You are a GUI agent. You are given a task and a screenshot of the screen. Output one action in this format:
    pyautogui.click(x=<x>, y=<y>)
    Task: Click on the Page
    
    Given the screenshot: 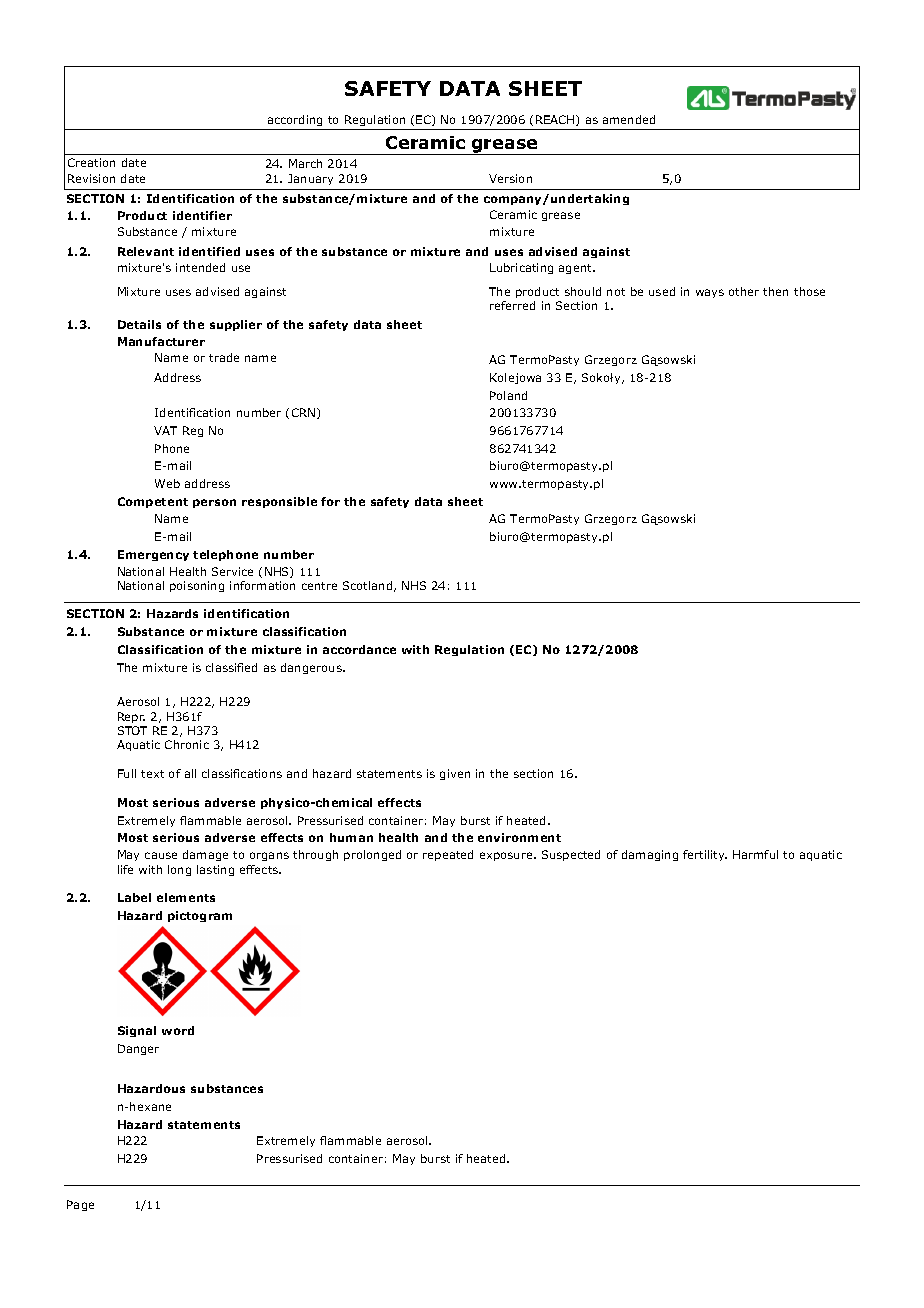 What is the action you would take?
    pyautogui.click(x=80, y=1205)
